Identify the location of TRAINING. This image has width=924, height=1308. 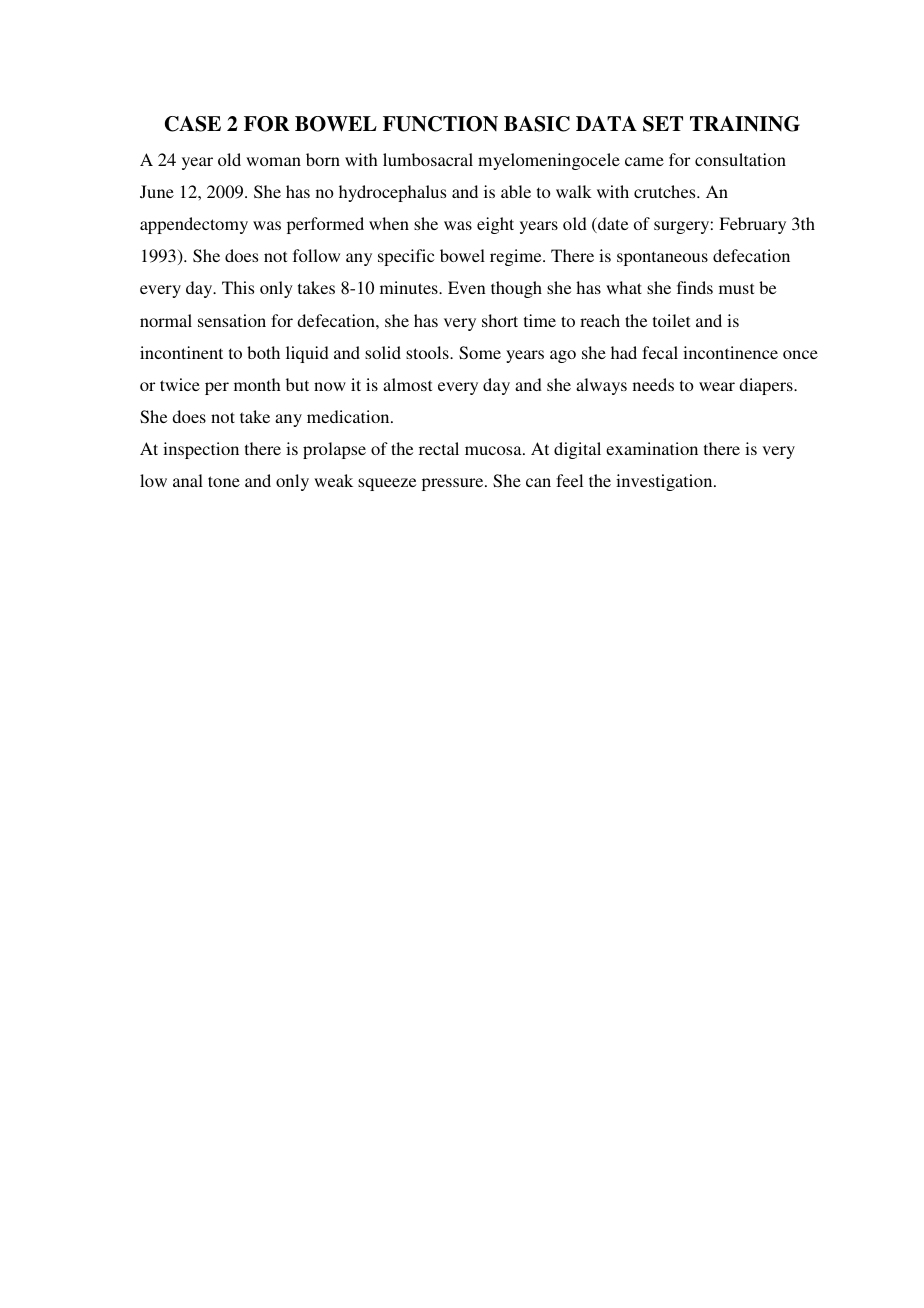
(745, 124).
